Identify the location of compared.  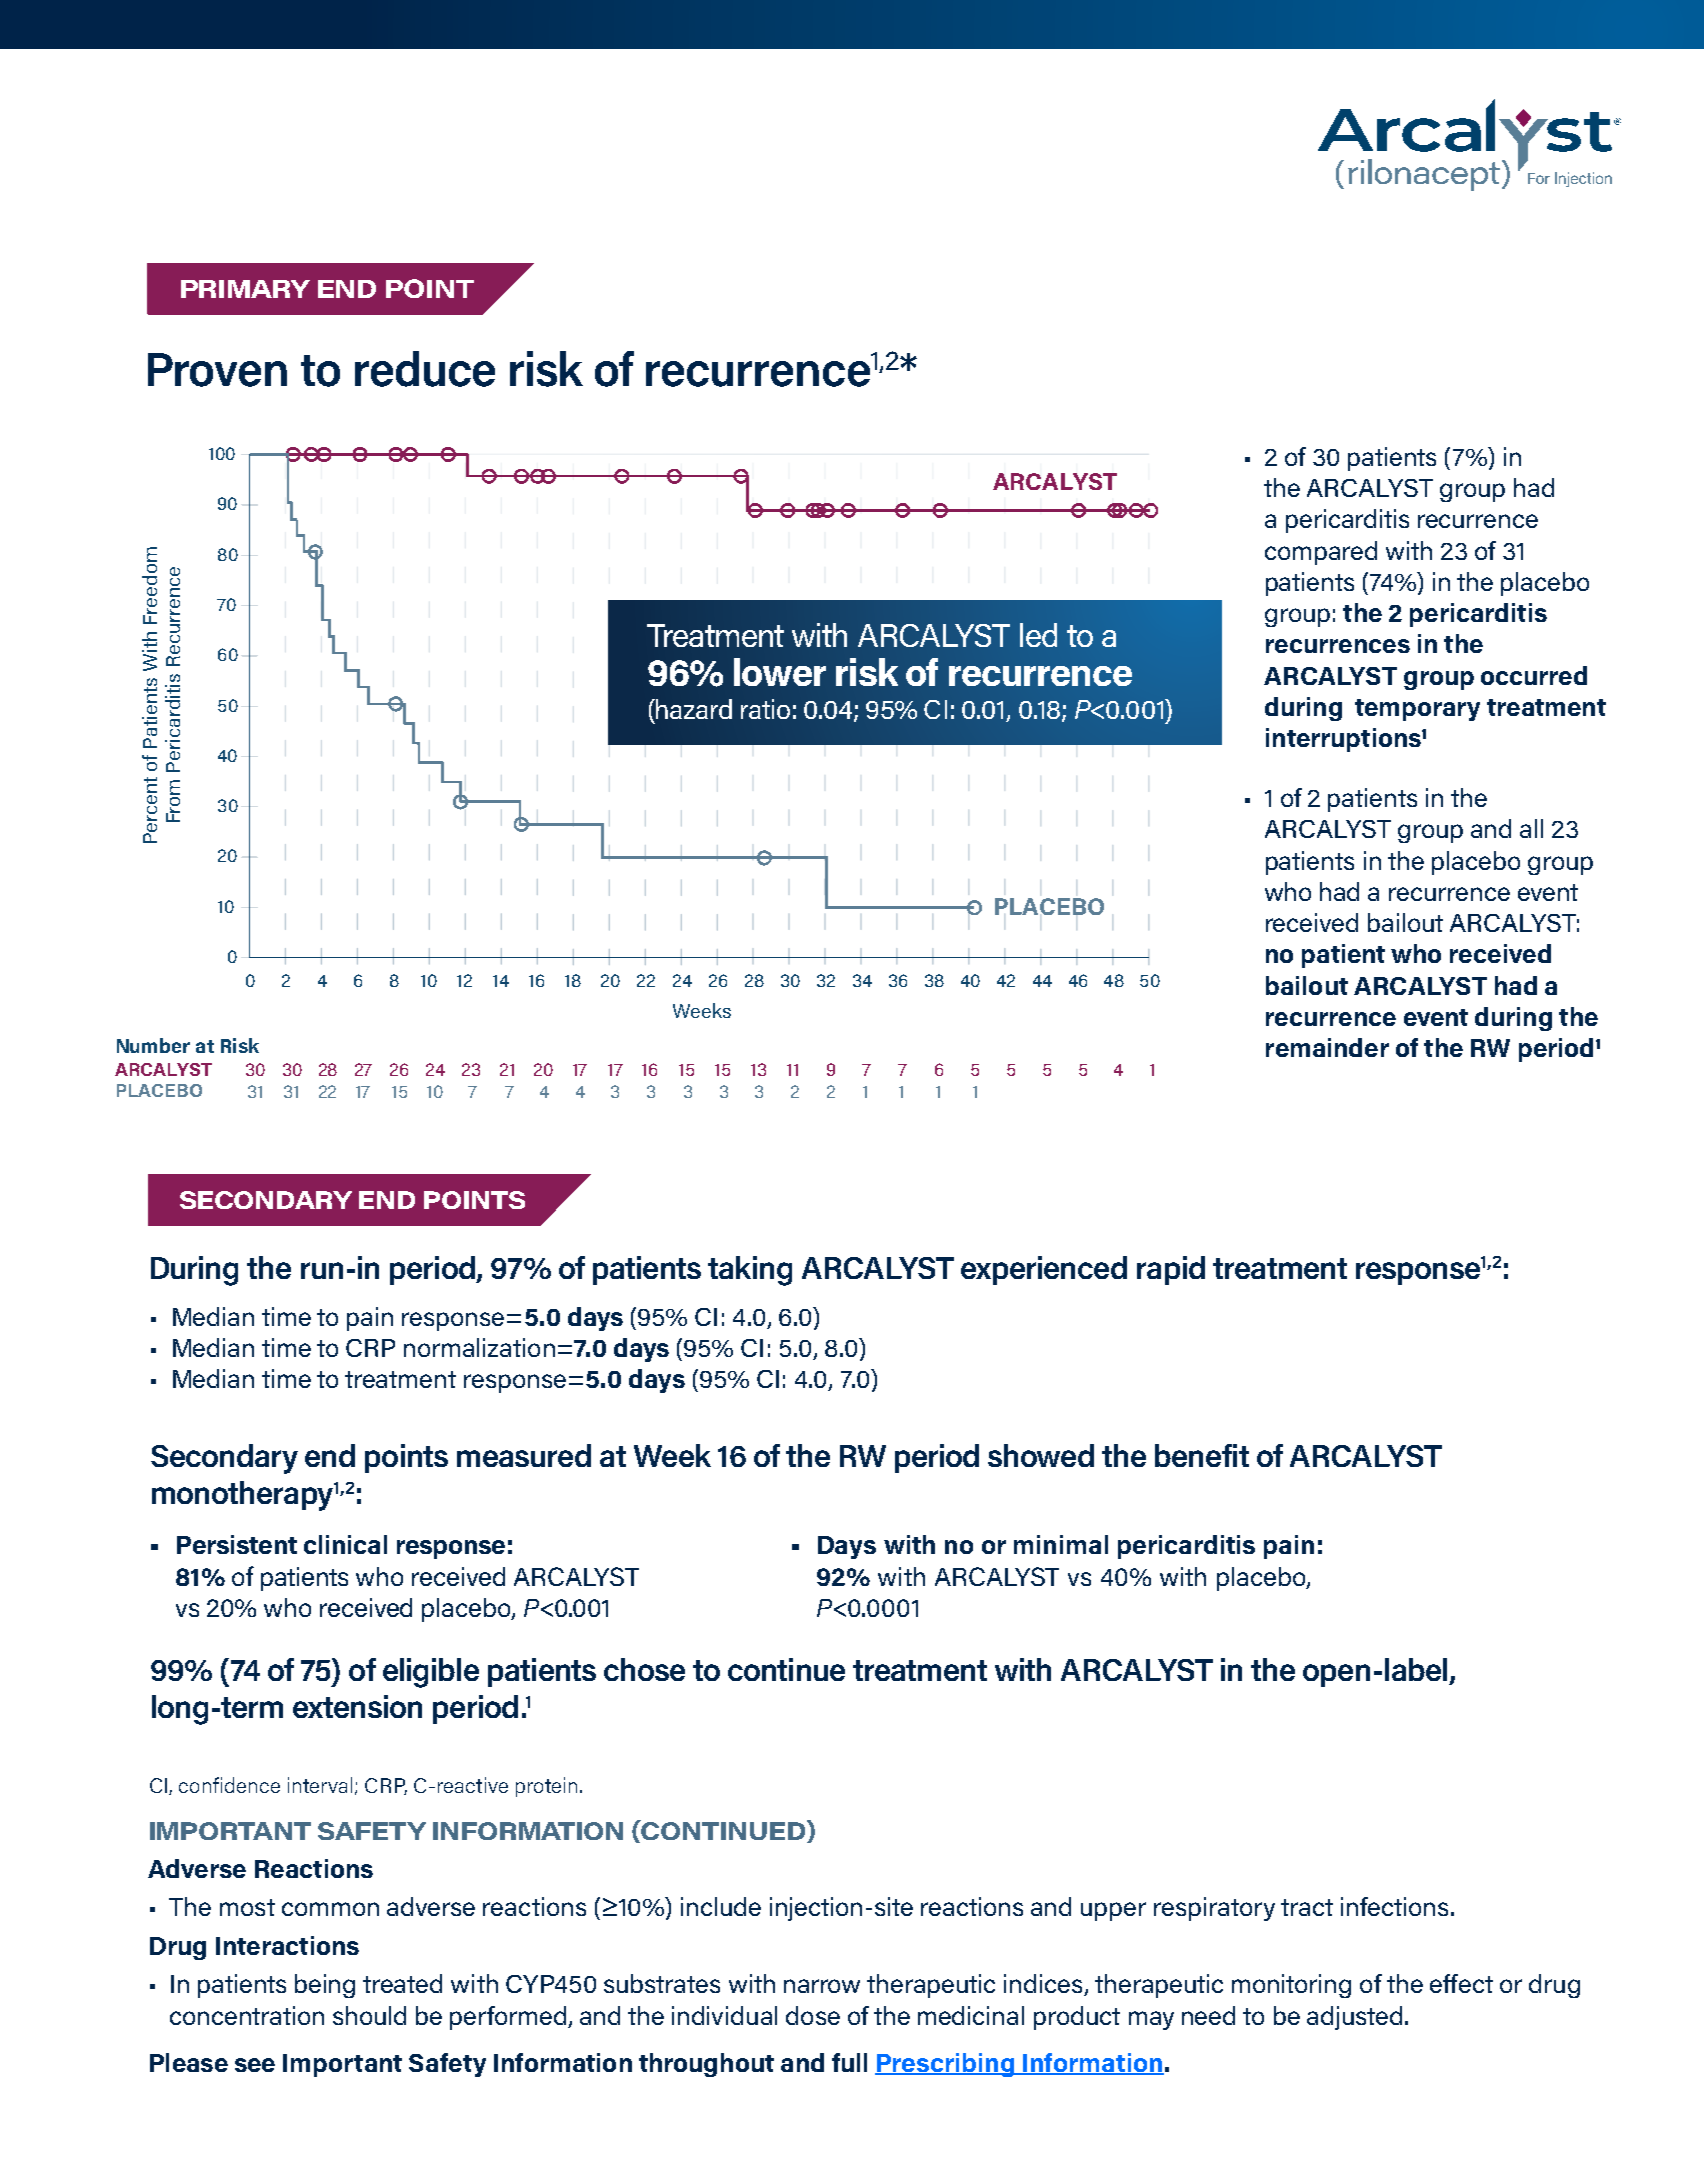
(1321, 553).
